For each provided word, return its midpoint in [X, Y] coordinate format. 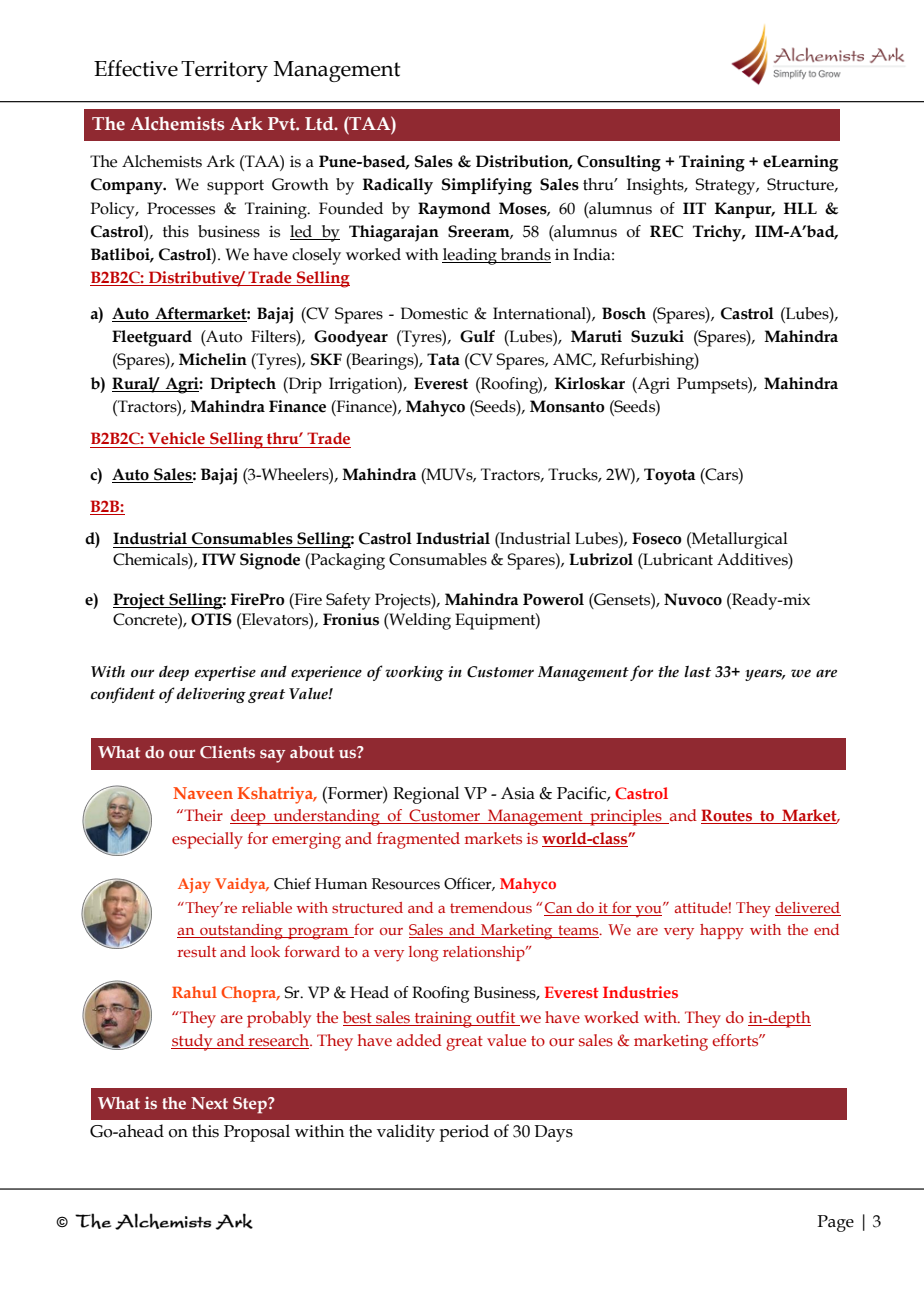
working [414, 673]
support [235, 187]
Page [835, 1223]
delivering [211, 695]
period [464, 1133]
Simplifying [487, 186]
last [697, 671]
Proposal [257, 1133]
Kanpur [744, 210]
